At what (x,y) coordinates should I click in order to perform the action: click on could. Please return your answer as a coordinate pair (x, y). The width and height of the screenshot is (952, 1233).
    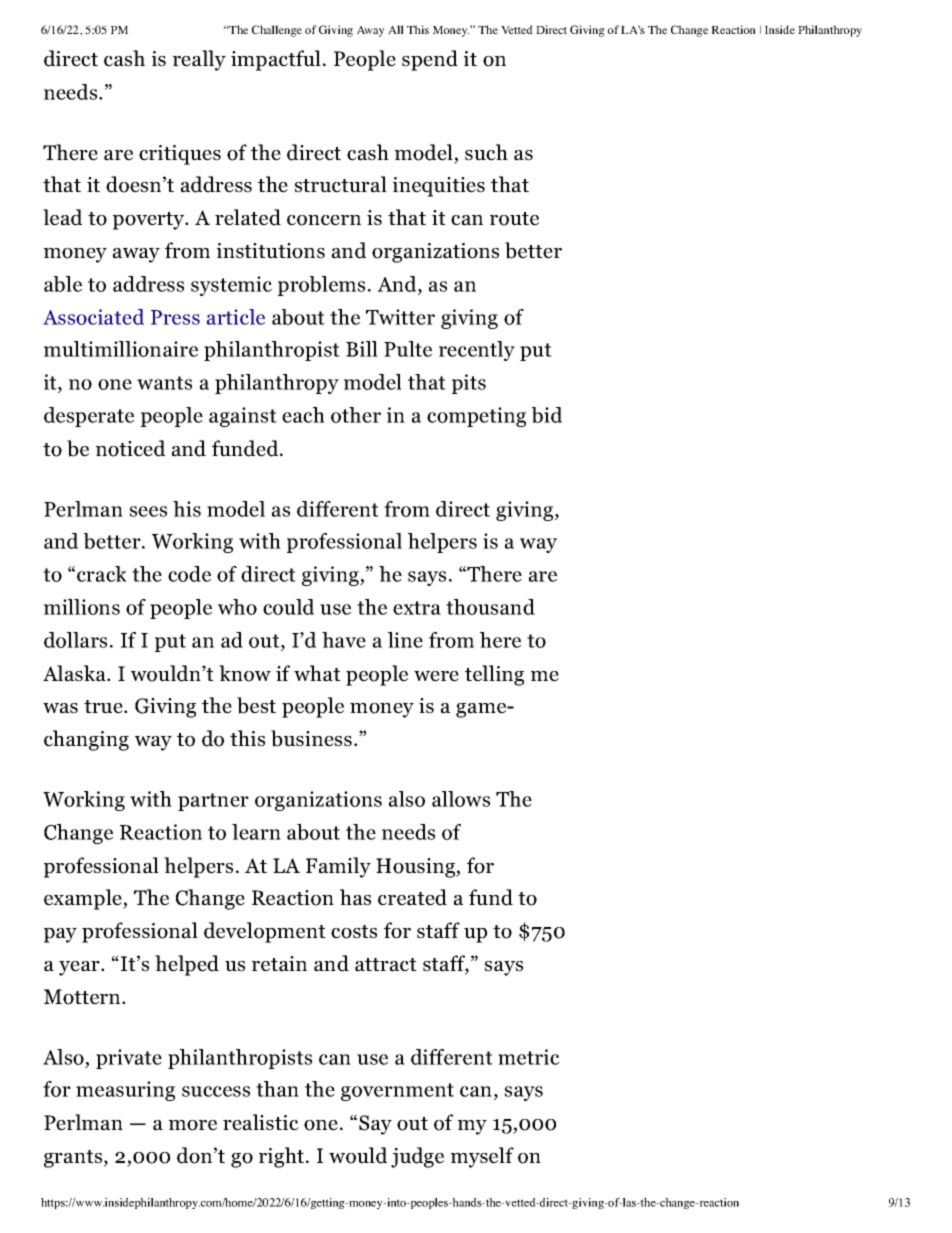
    Looking at the image, I should click on (288, 607).
